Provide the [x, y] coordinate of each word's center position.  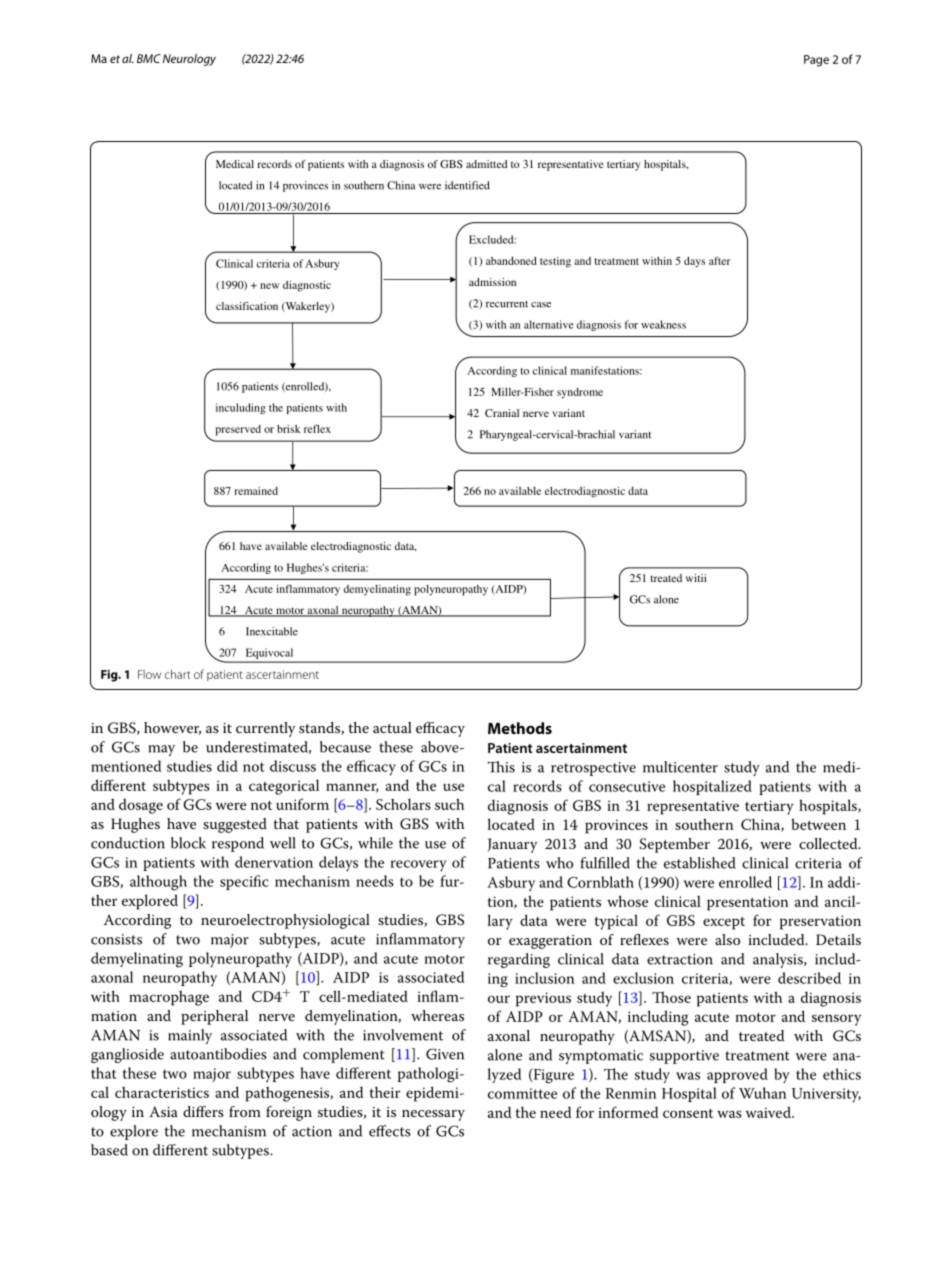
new [269, 286]
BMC [149, 58]
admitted [486, 164]
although [158, 883]
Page [816, 61]
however [172, 728]
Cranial [502, 413]
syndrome [580, 393]
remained [256, 491]
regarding [519, 960]
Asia [163, 1111]
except [724, 923]
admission [492, 282]
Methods [520, 728]
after [720, 260]
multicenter [680, 767]
